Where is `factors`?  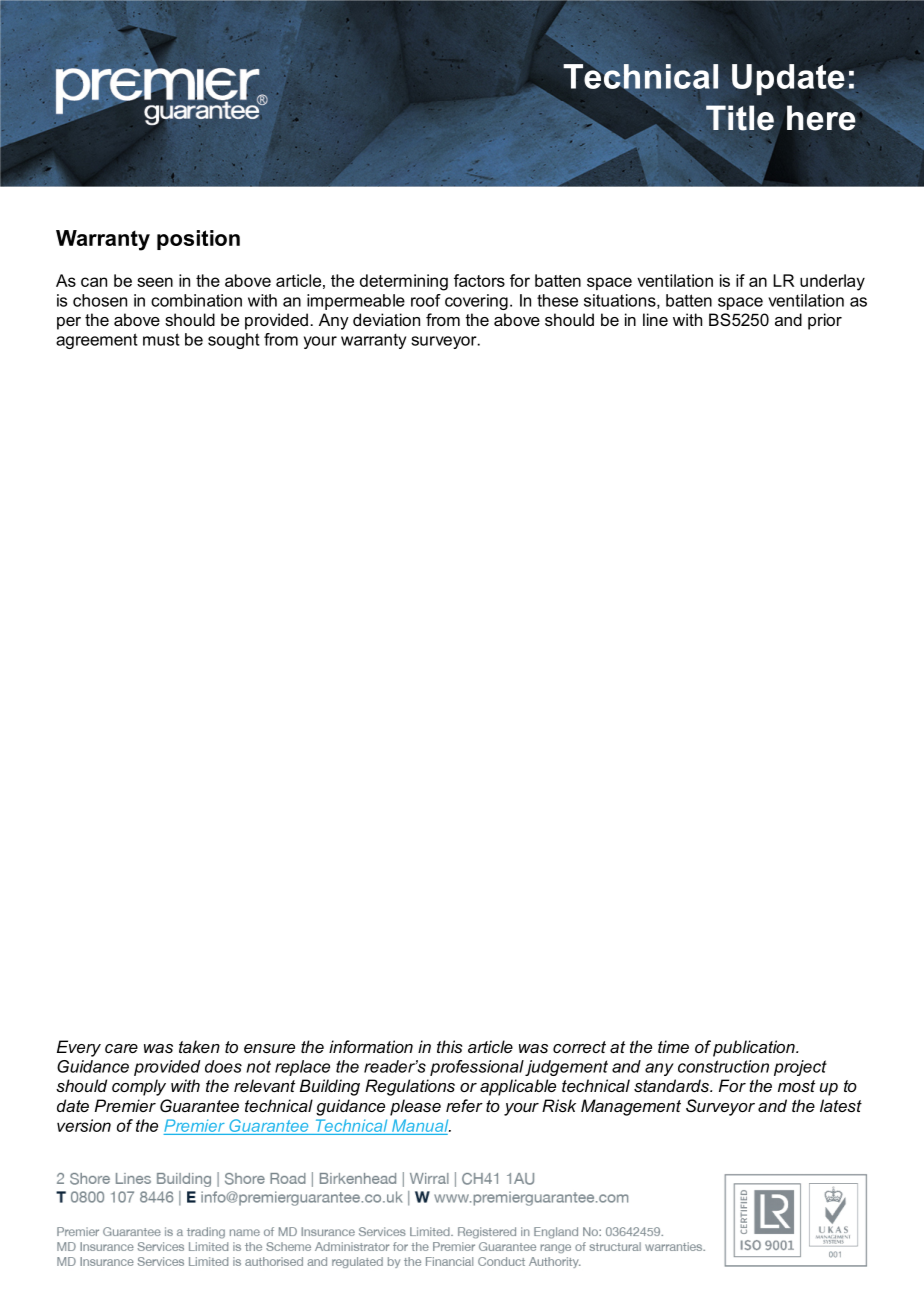 factors is located at coordinates (479, 280).
